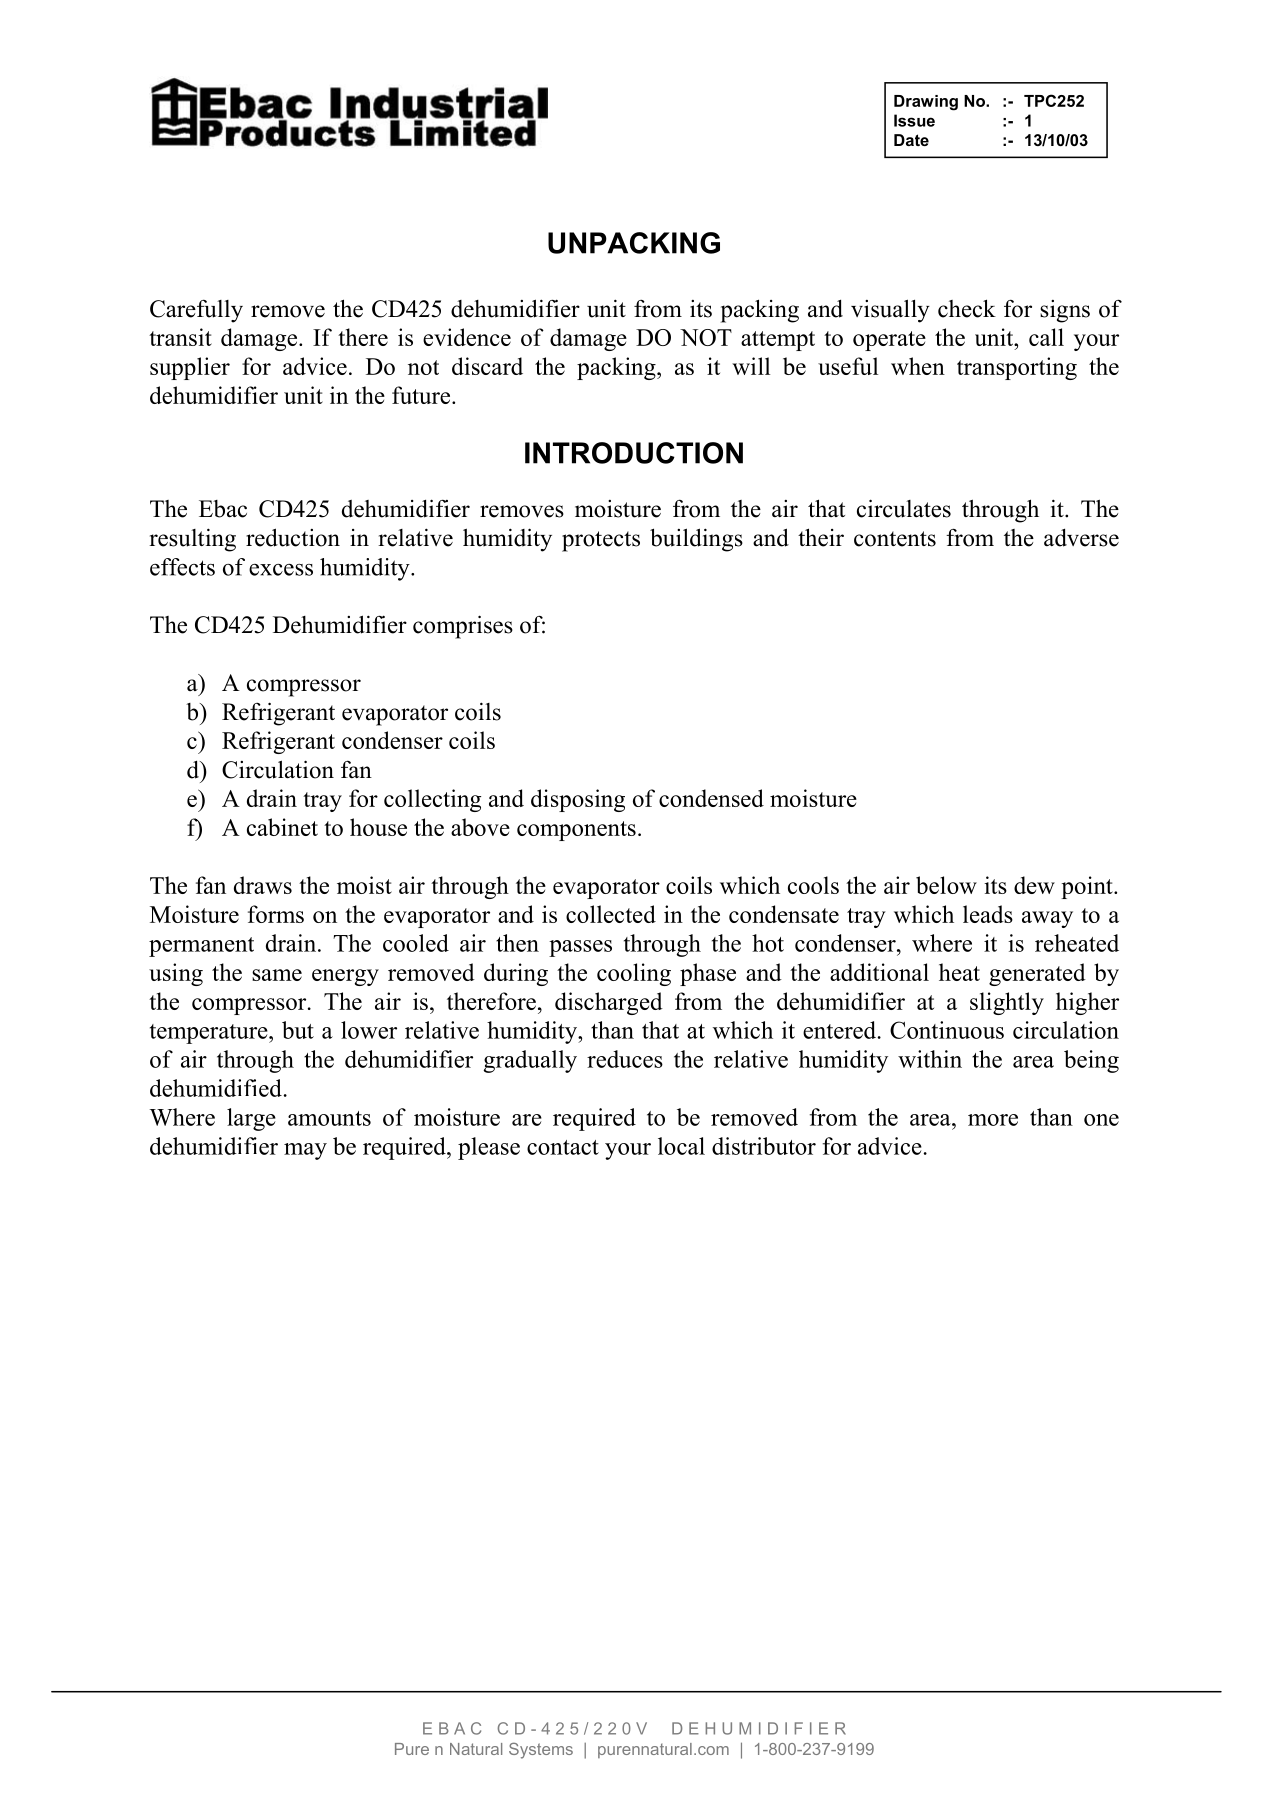 The width and height of the screenshot is (1268, 1794). I want to click on Date, so click(911, 140).
